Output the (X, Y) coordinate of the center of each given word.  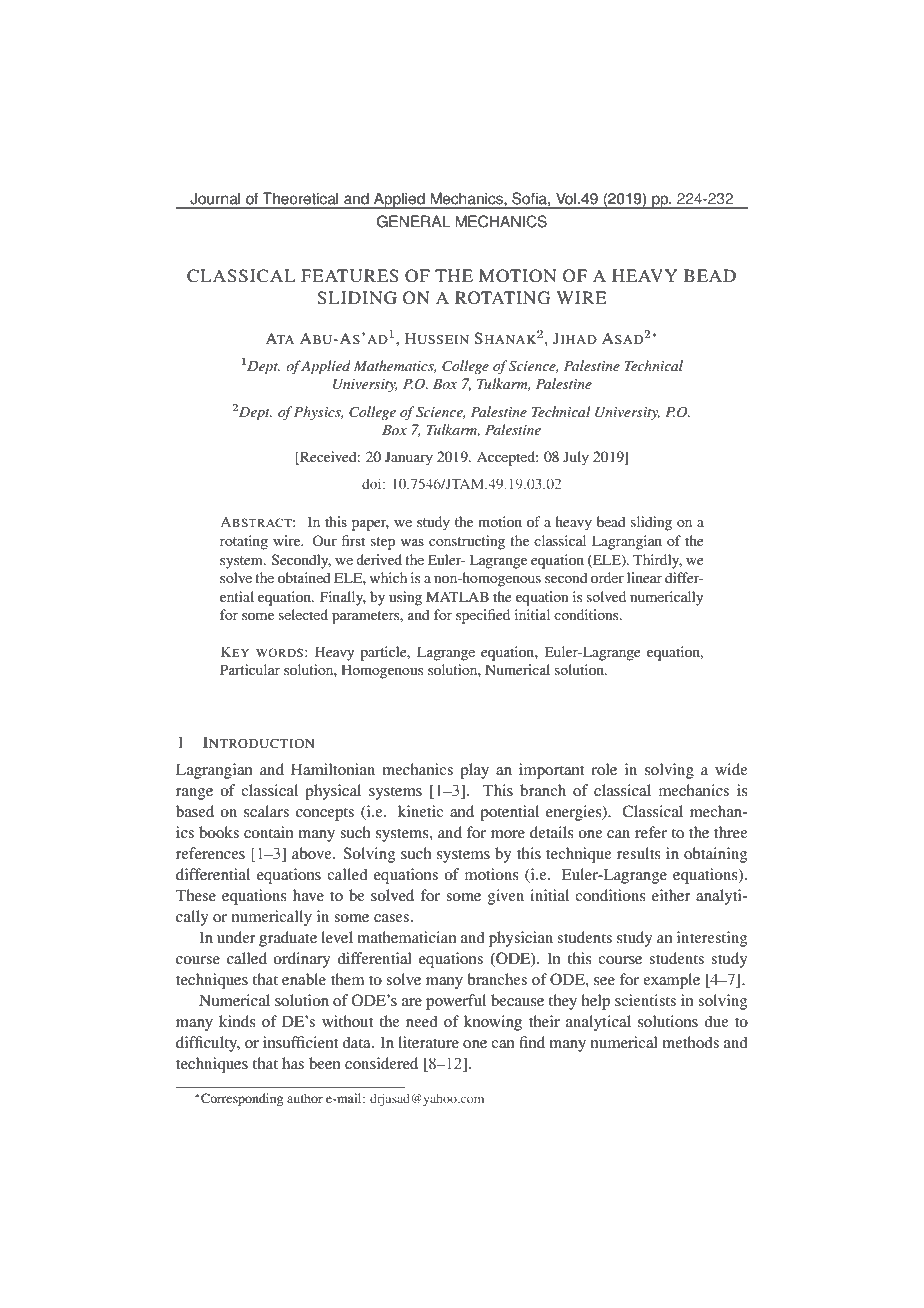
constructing (467, 542)
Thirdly (657, 561)
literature (428, 1042)
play (474, 771)
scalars (266, 811)
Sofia (530, 198)
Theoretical (300, 199)
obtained (304, 577)
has (293, 1063)
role (604, 769)
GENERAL (413, 221)
